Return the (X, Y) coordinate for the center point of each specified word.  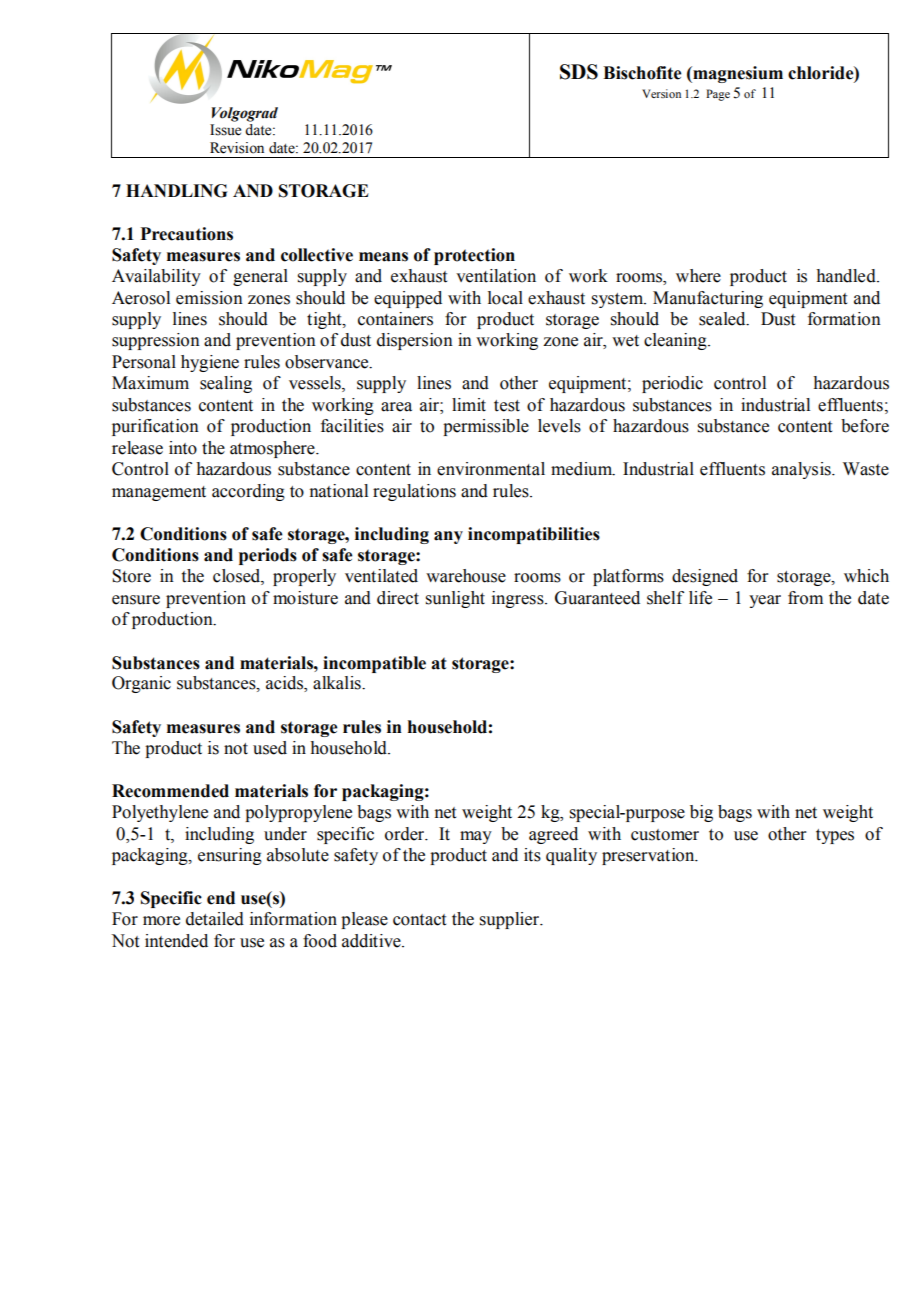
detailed (215, 919)
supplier (510, 920)
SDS (579, 72)
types (835, 836)
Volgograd (245, 114)
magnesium (737, 74)
